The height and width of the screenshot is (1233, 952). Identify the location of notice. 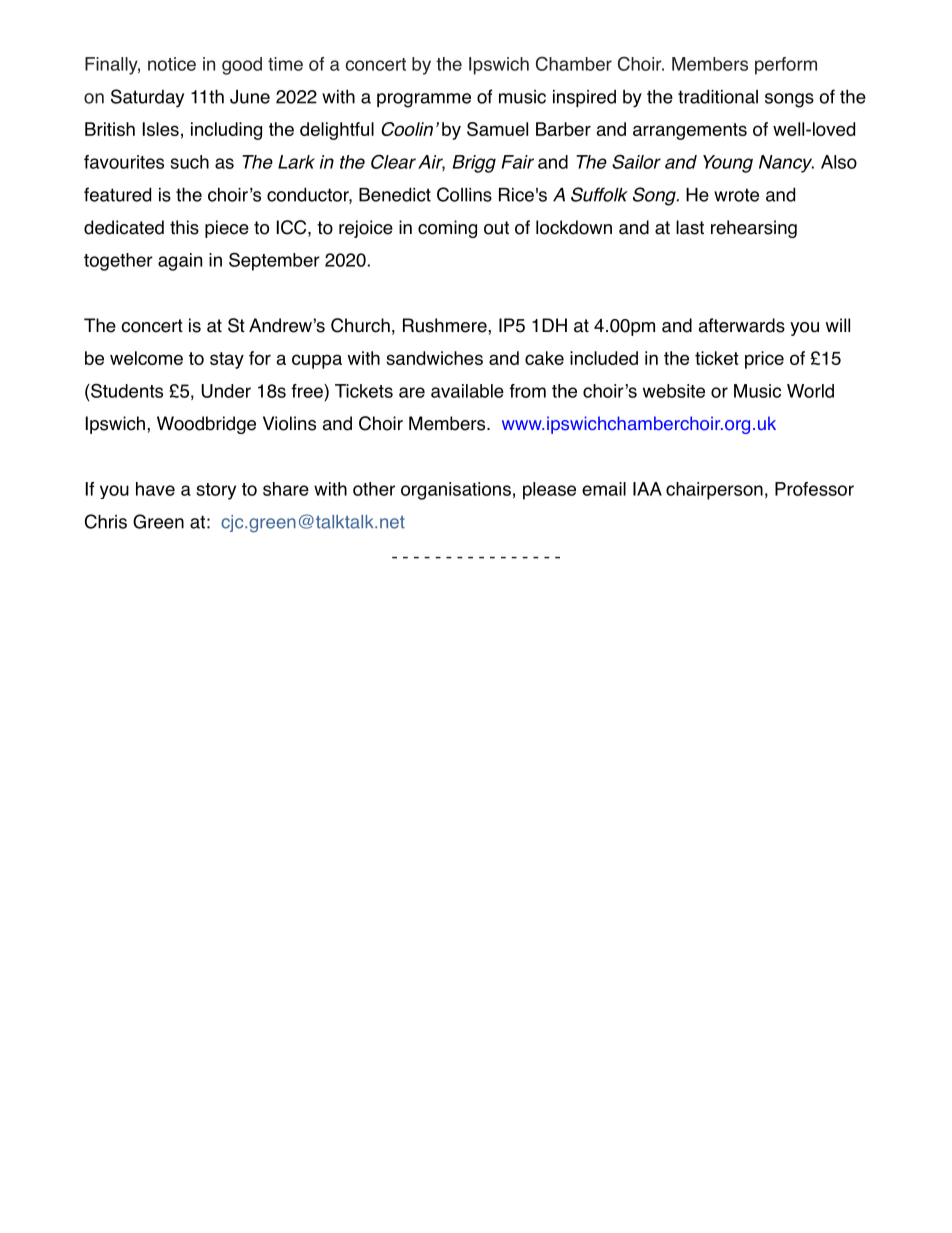
(172, 64).
